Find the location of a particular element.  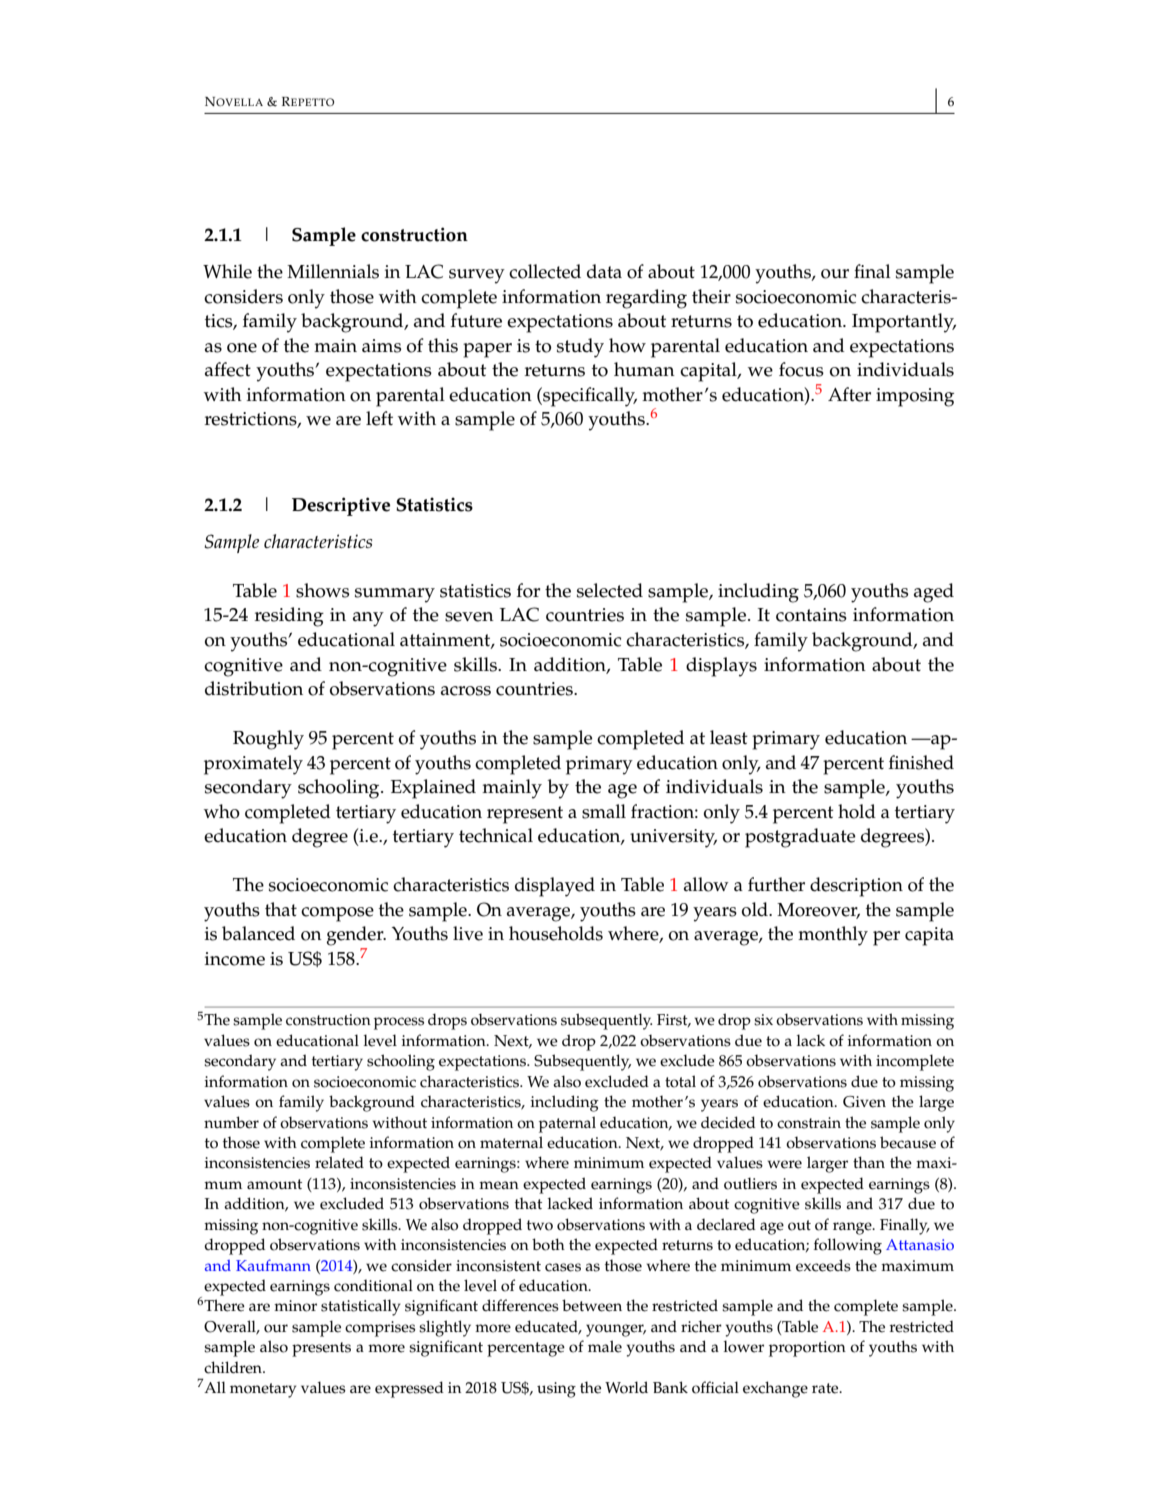

who is located at coordinates (222, 811).
